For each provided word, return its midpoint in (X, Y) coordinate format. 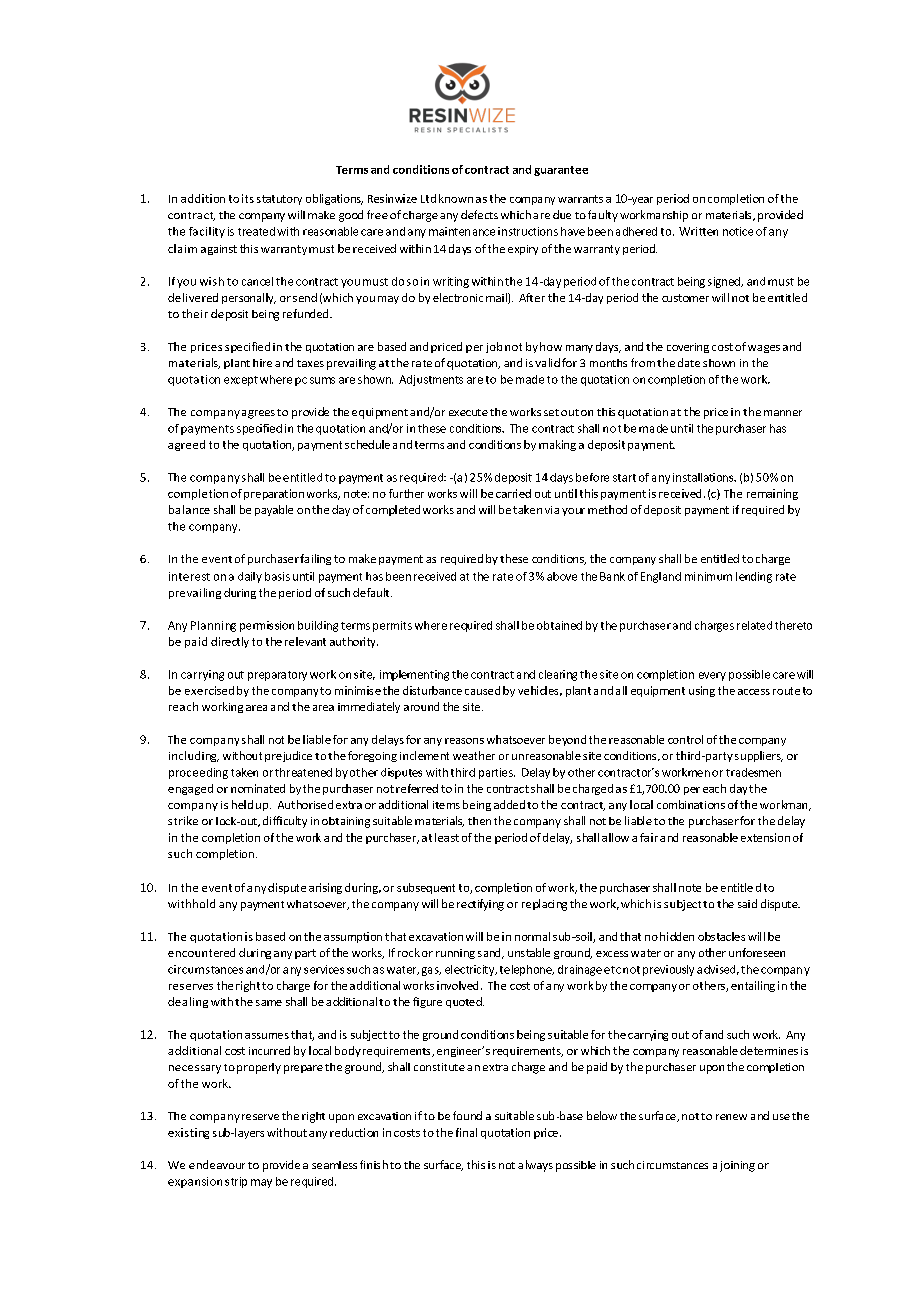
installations (704, 477)
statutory (279, 200)
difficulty (285, 822)
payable (274, 510)
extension (765, 837)
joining (737, 1166)
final (466, 1132)
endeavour (217, 1164)
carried (513, 493)
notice (738, 231)
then (479, 821)
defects (479, 214)
